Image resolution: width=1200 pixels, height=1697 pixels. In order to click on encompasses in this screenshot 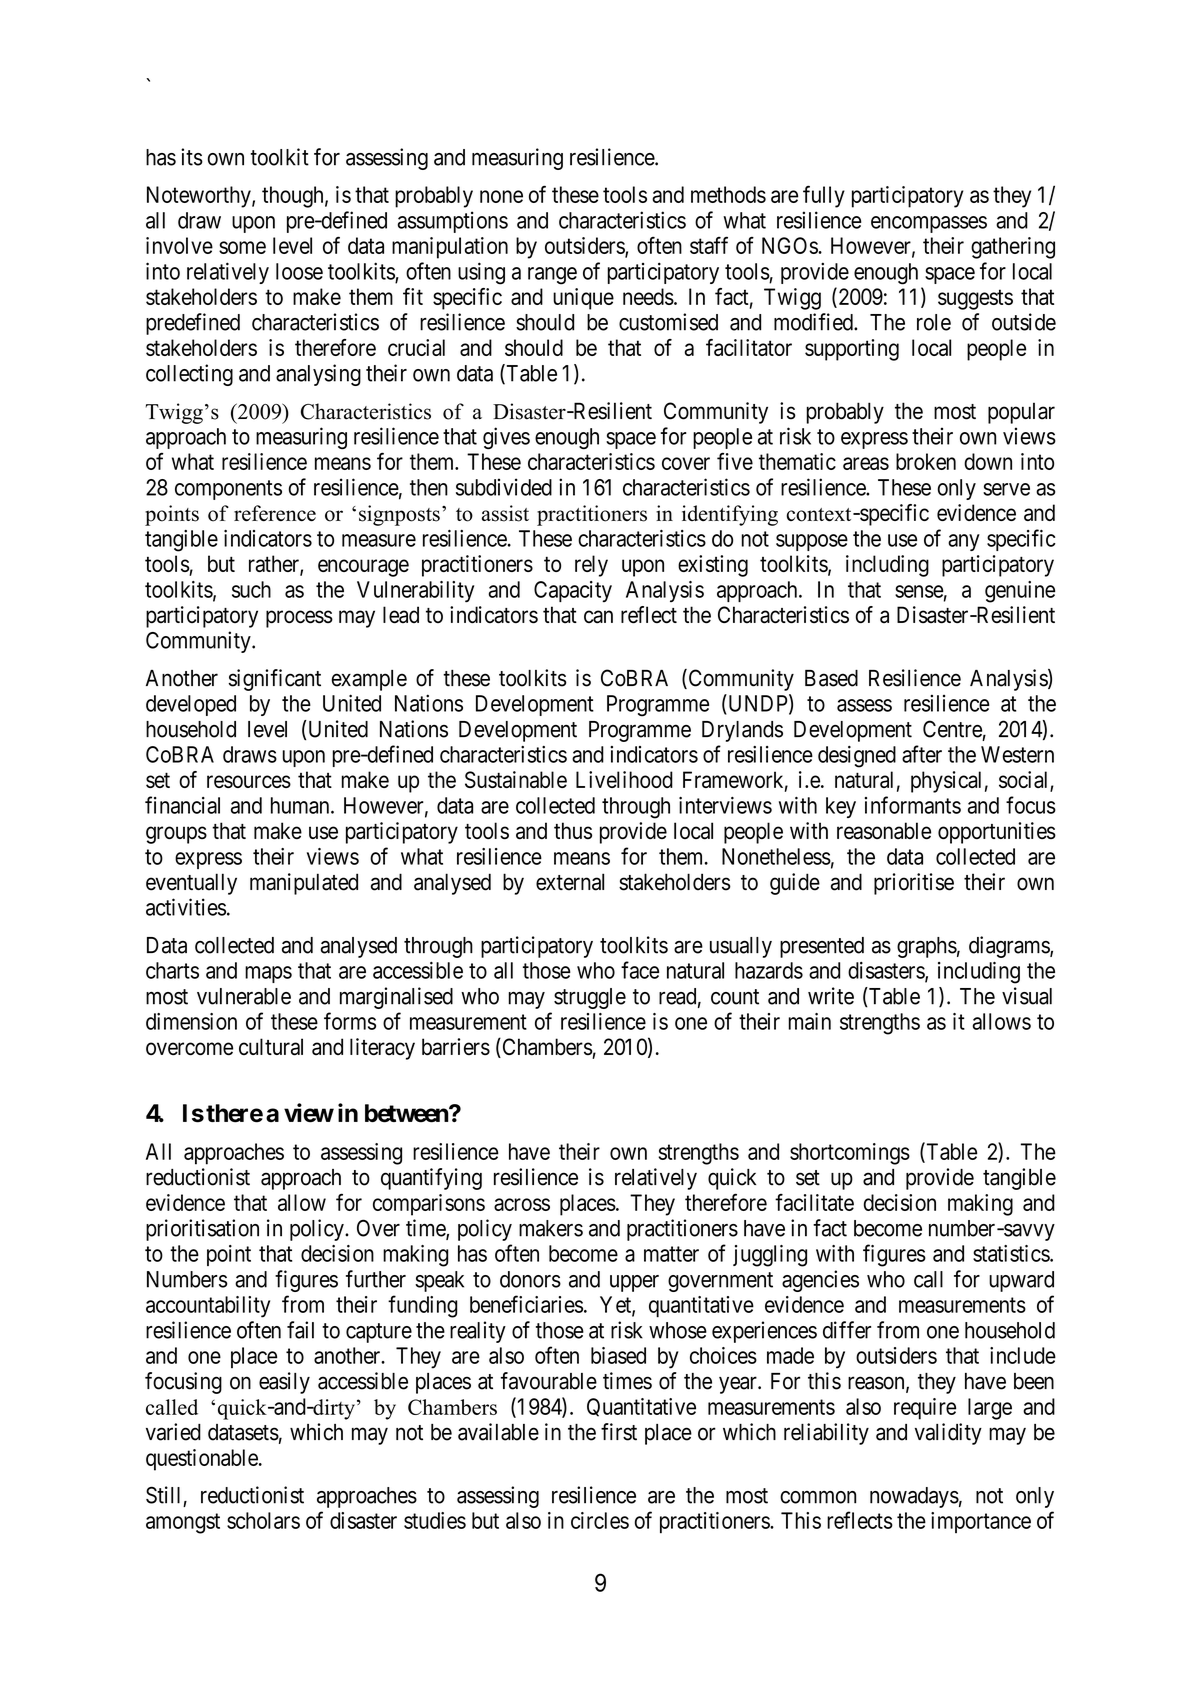, I will do `click(929, 224)`.
